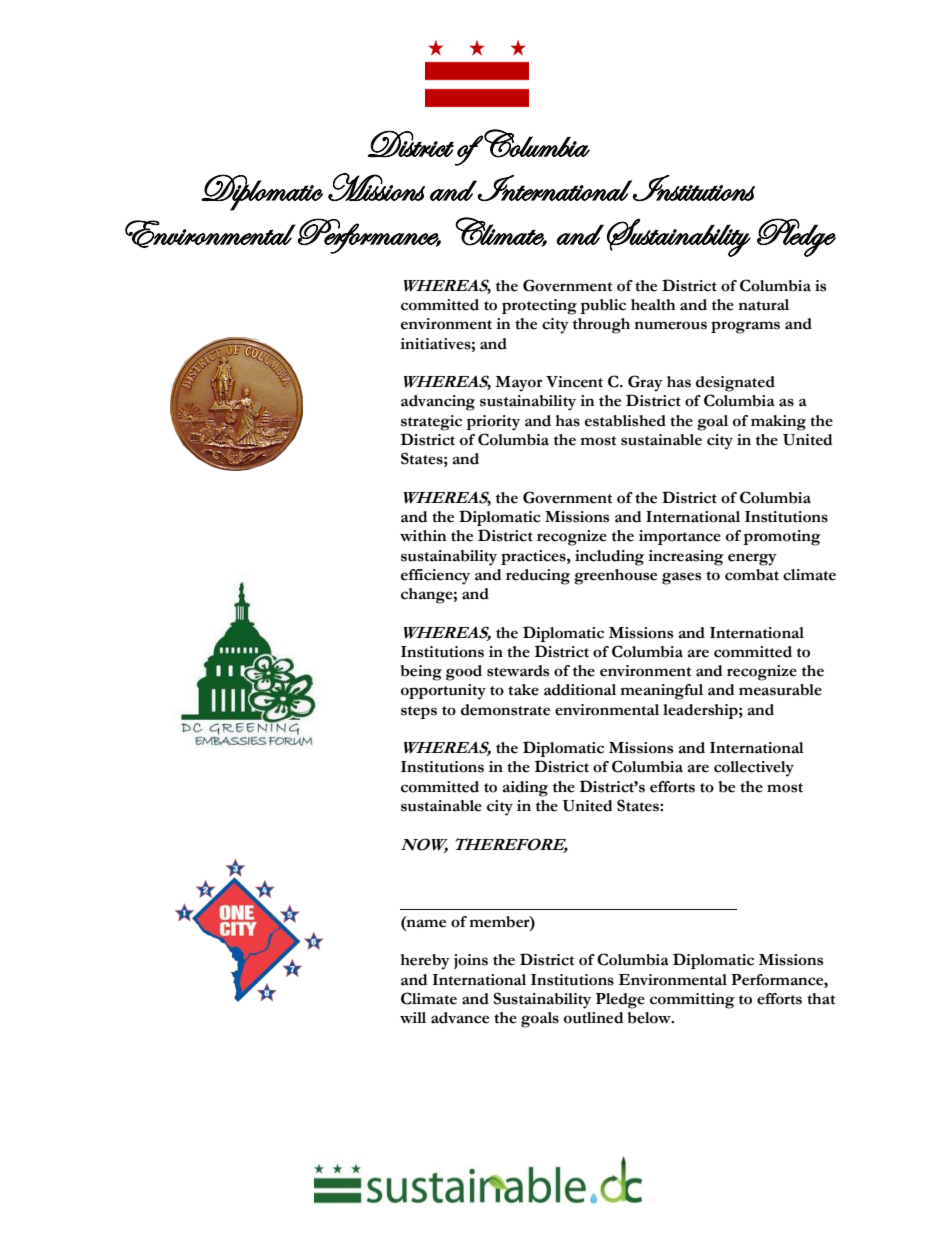 Image resolution: width=952 pixels, height=1233 pixels. I want to click on protecting, so click(539, 307).
